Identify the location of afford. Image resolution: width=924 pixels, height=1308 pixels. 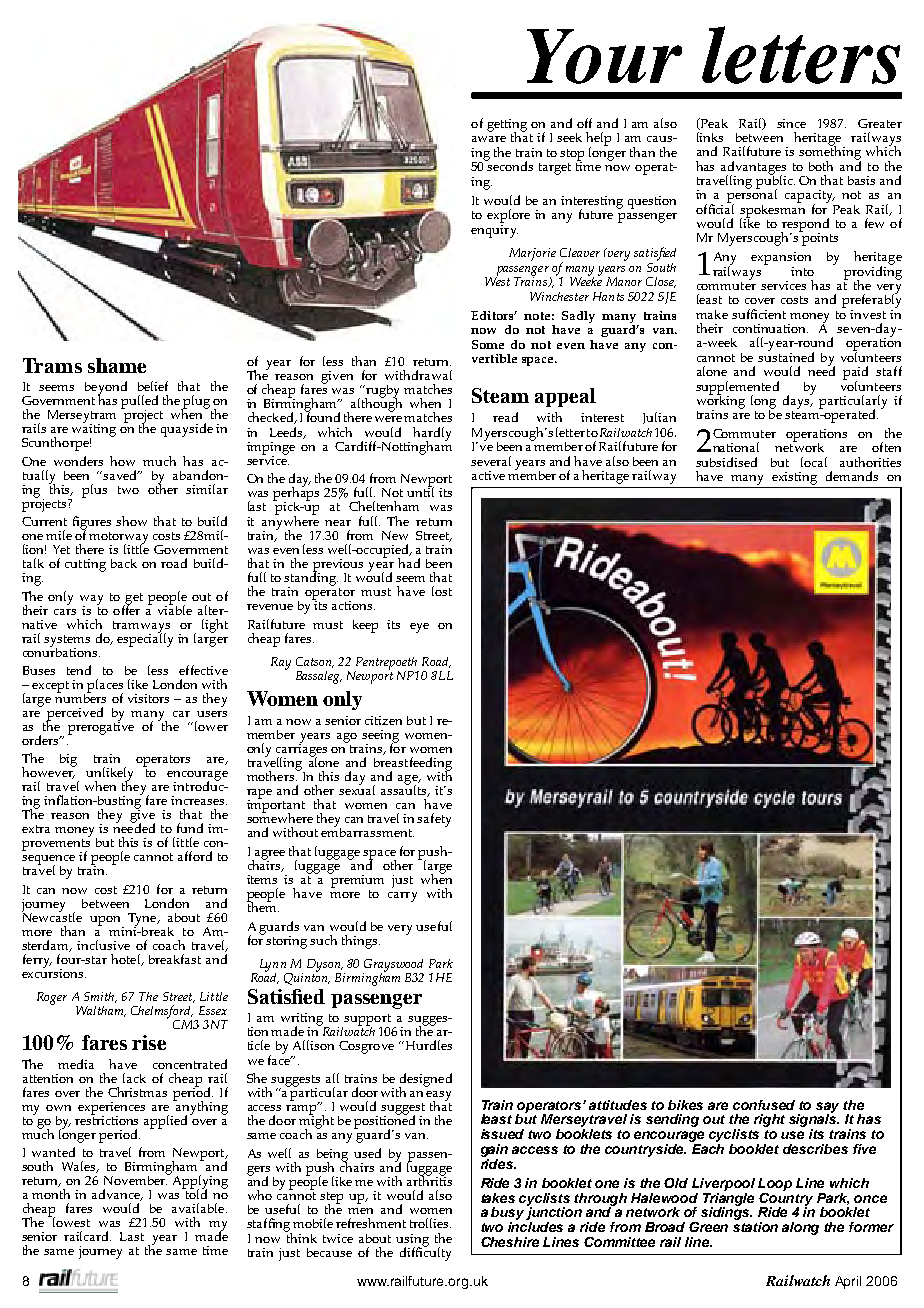
(195, 856).
